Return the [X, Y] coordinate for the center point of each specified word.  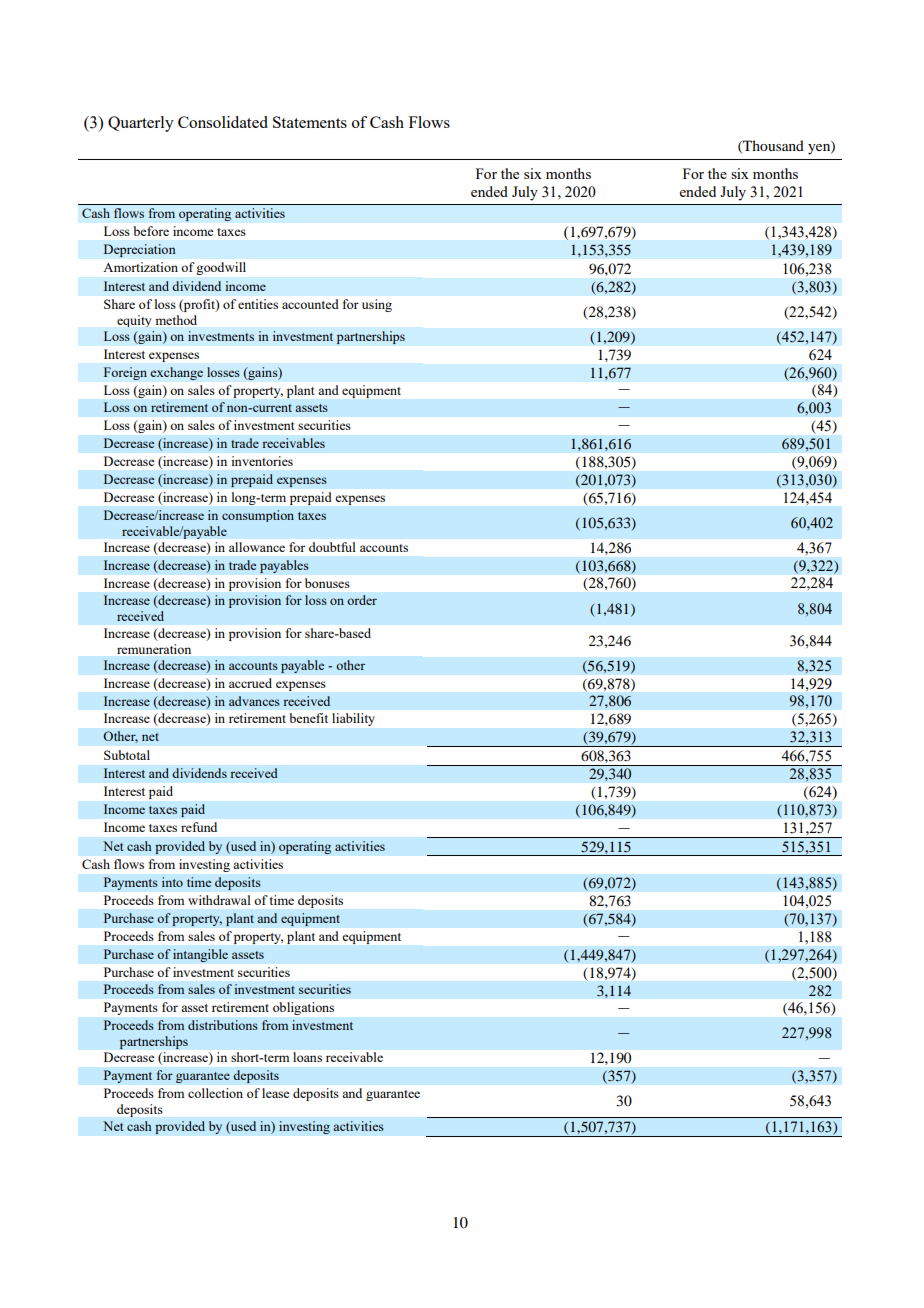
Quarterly [141, 124]
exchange [176, 373]
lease [275, 1093]
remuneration [154, 649]
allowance [257, 547]
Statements [310, 122]
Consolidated [223, 122]
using [377, 305]
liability [353, 719]
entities [258, 304]
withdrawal [219, 900]
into [172, 882]
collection [215, 1093]
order [362, 600]
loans [307, 1057]
